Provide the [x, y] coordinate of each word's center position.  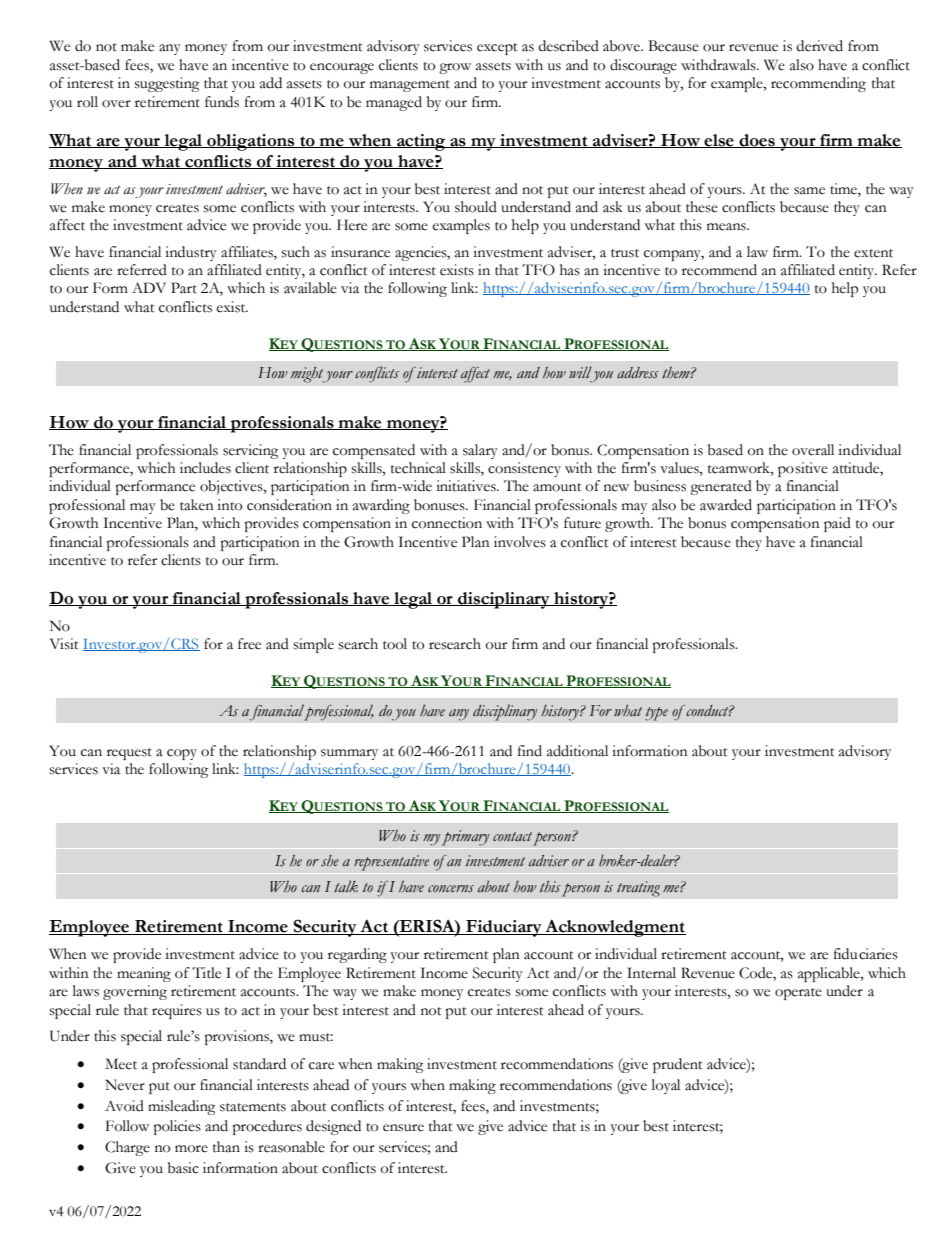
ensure [403, 1128]
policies [177, 1127]
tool [395, 644]
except [497, 49]
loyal [666, 1086]
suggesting [167, 84]
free [249, 644]
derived [819, 46]
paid [837, 524]
